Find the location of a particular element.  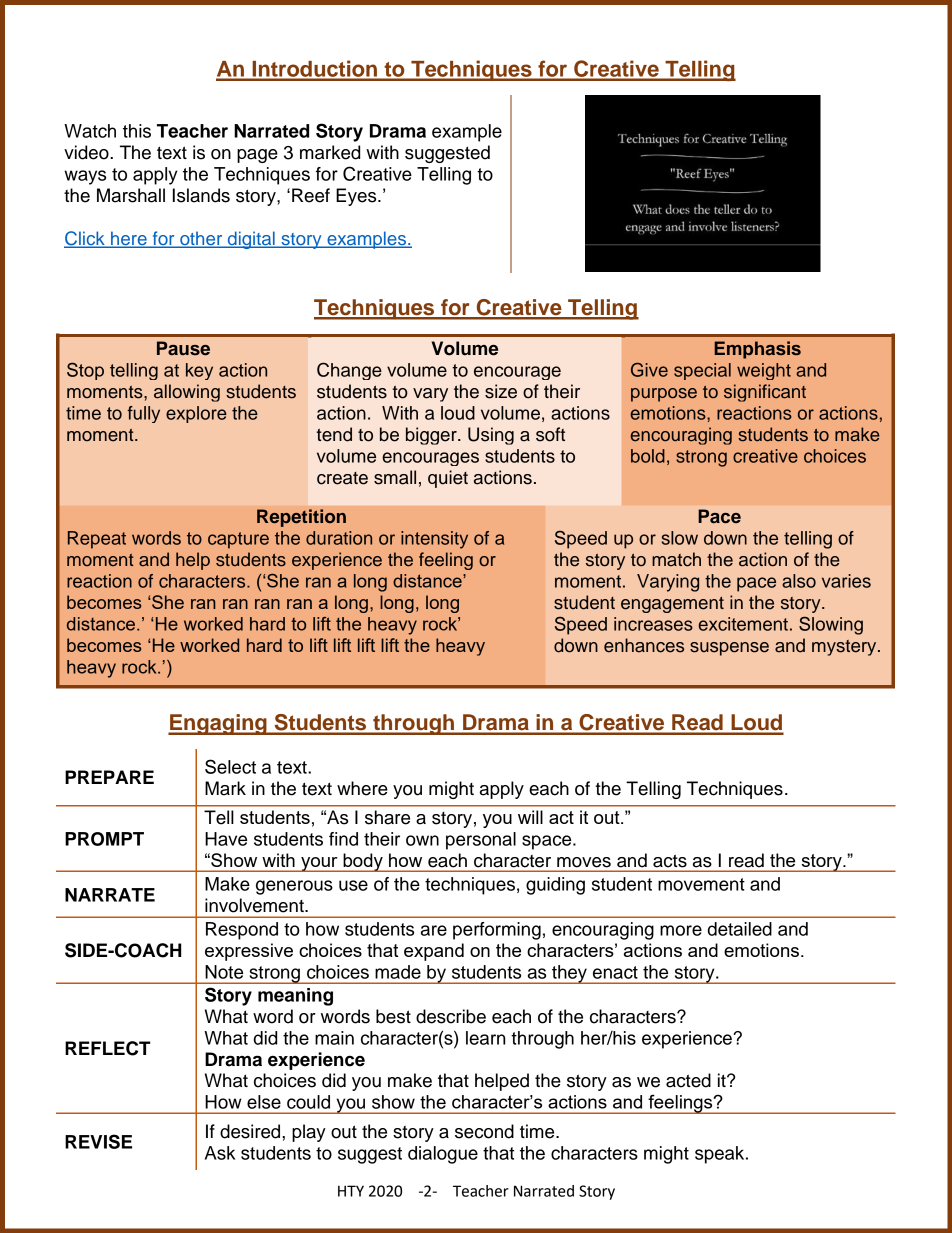

speak is located at coordinates (721, 1155).
